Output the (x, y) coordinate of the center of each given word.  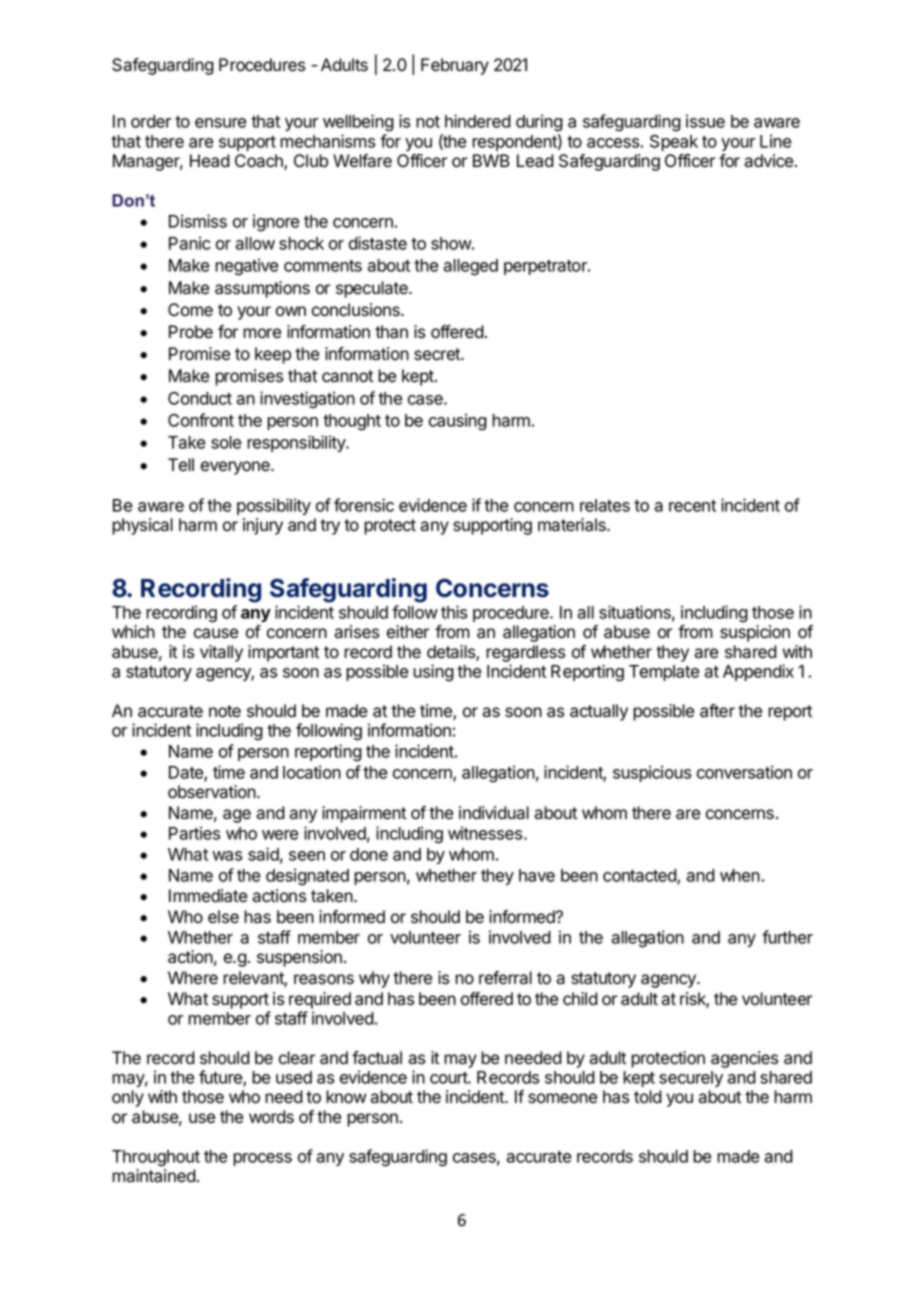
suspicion (755, 633)
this (454, 612)
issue (705, 121)
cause (216, 633)
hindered (478, 121)
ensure (220, 123)
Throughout (156, 1158)
